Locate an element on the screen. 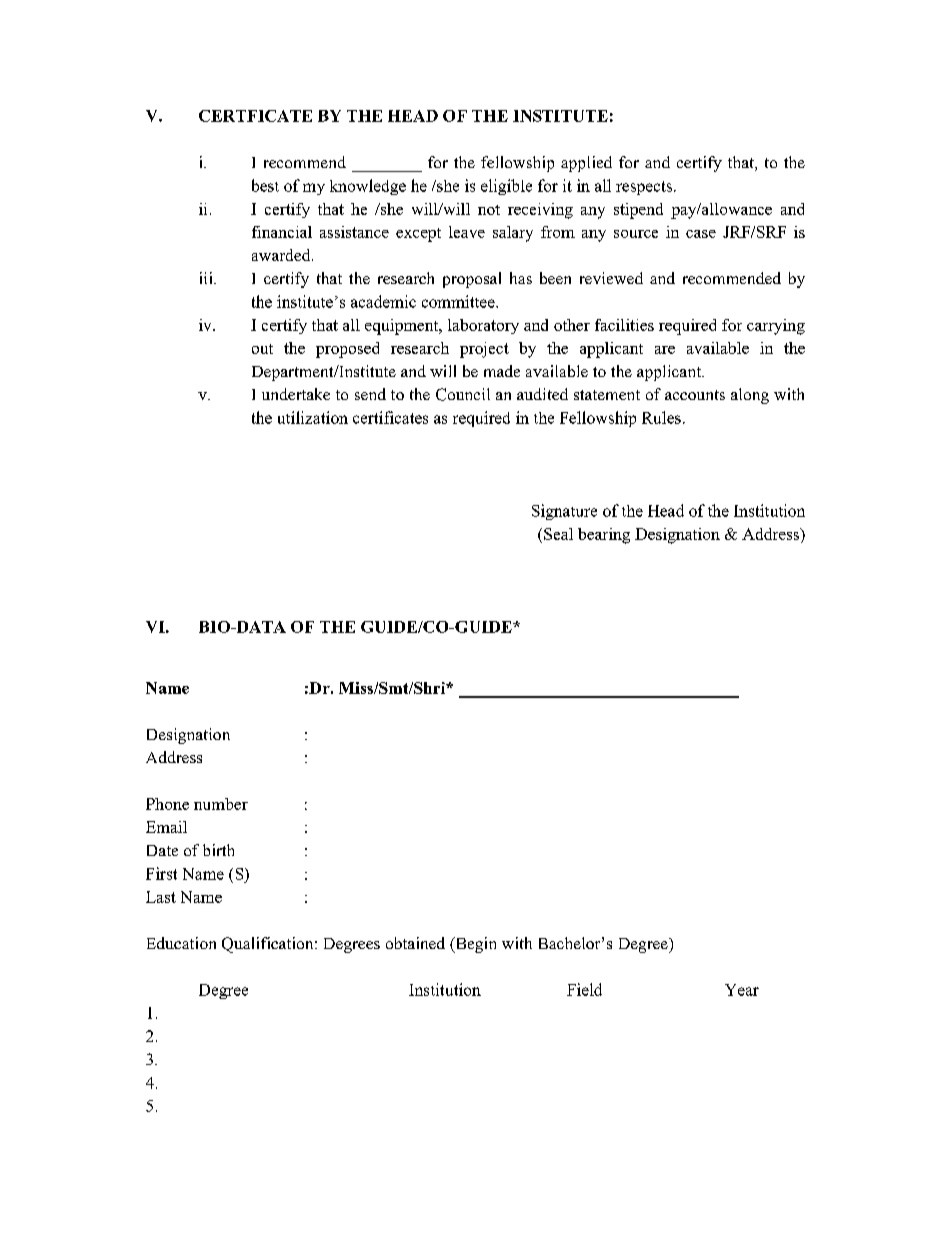  not is located at coordinates (489, 210).
